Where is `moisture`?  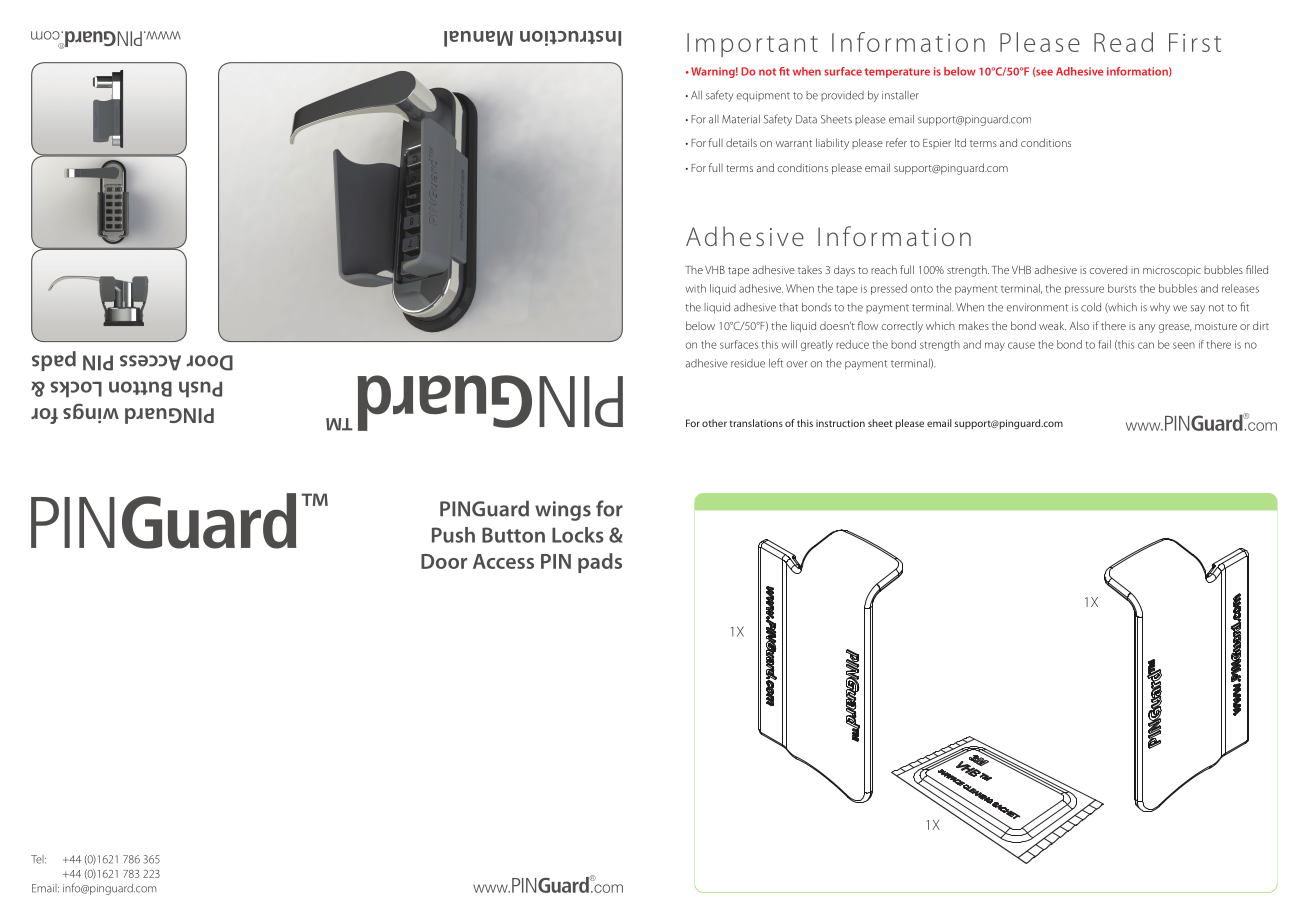 moisture is located at coordinates (1216, 326).
